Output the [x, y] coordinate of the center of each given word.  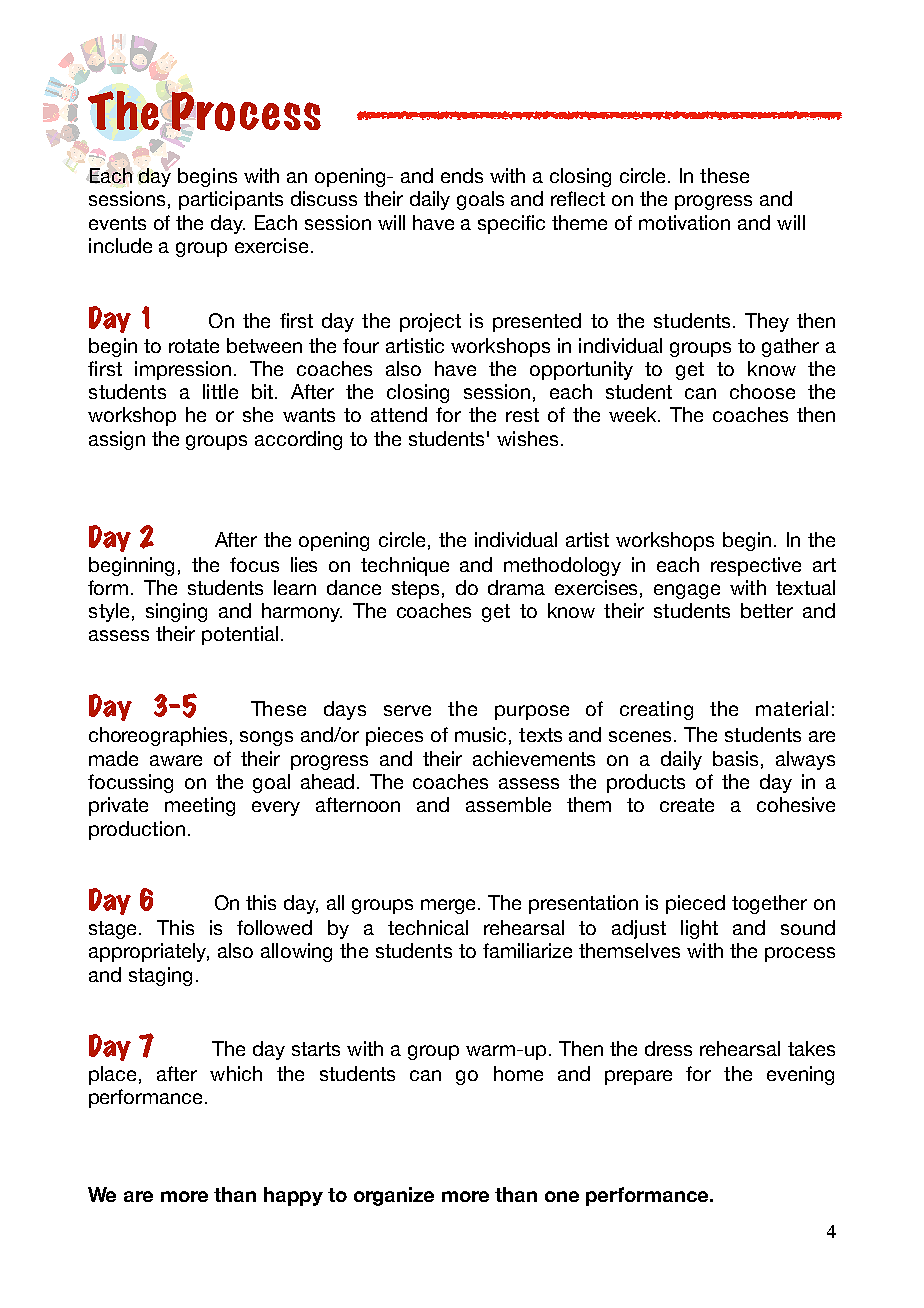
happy [293, 1196]
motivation [684, 222]
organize [394, 1196]
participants [231, 200]
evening [800, 1075]
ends [462, 175]
